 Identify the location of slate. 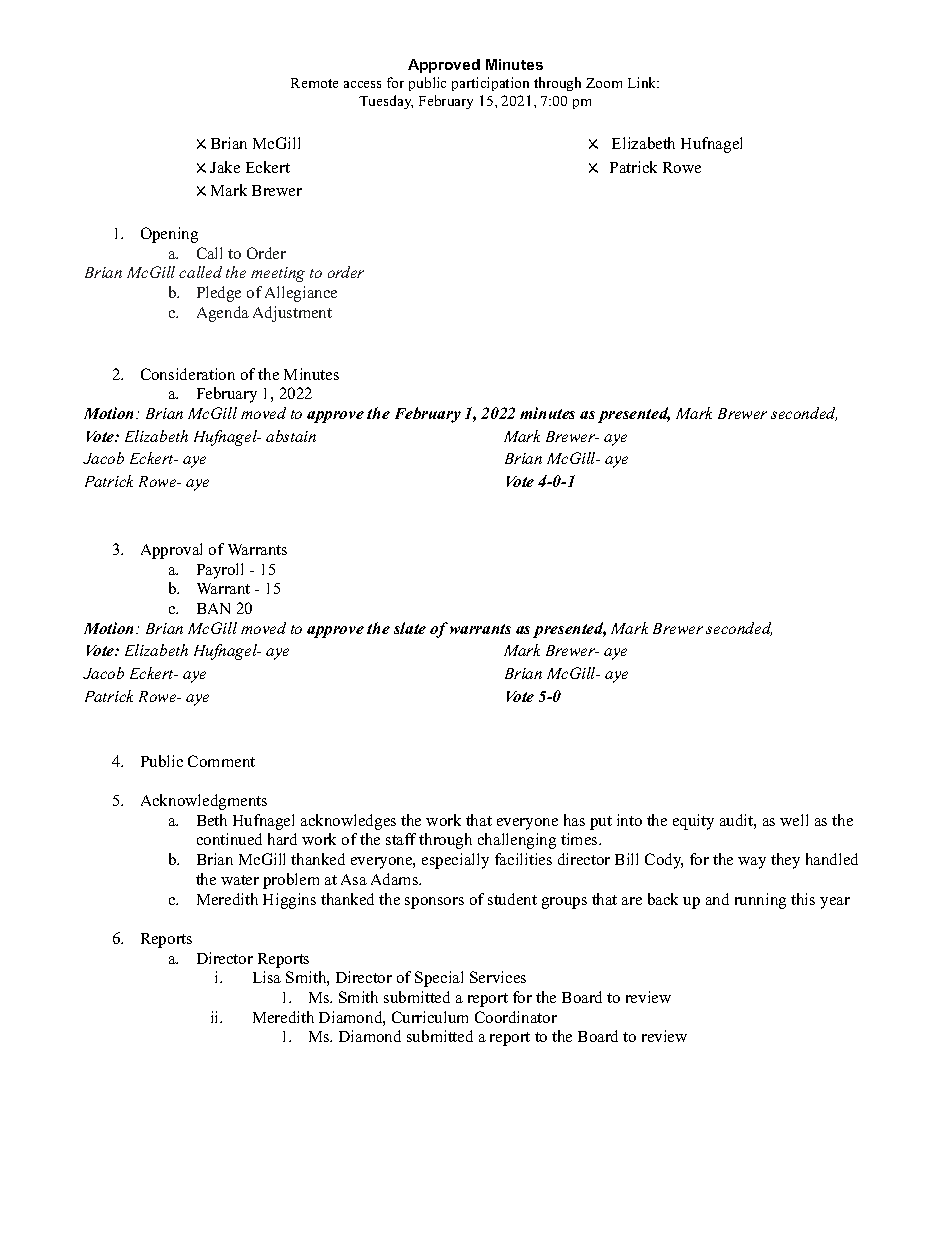
(410, 628).
